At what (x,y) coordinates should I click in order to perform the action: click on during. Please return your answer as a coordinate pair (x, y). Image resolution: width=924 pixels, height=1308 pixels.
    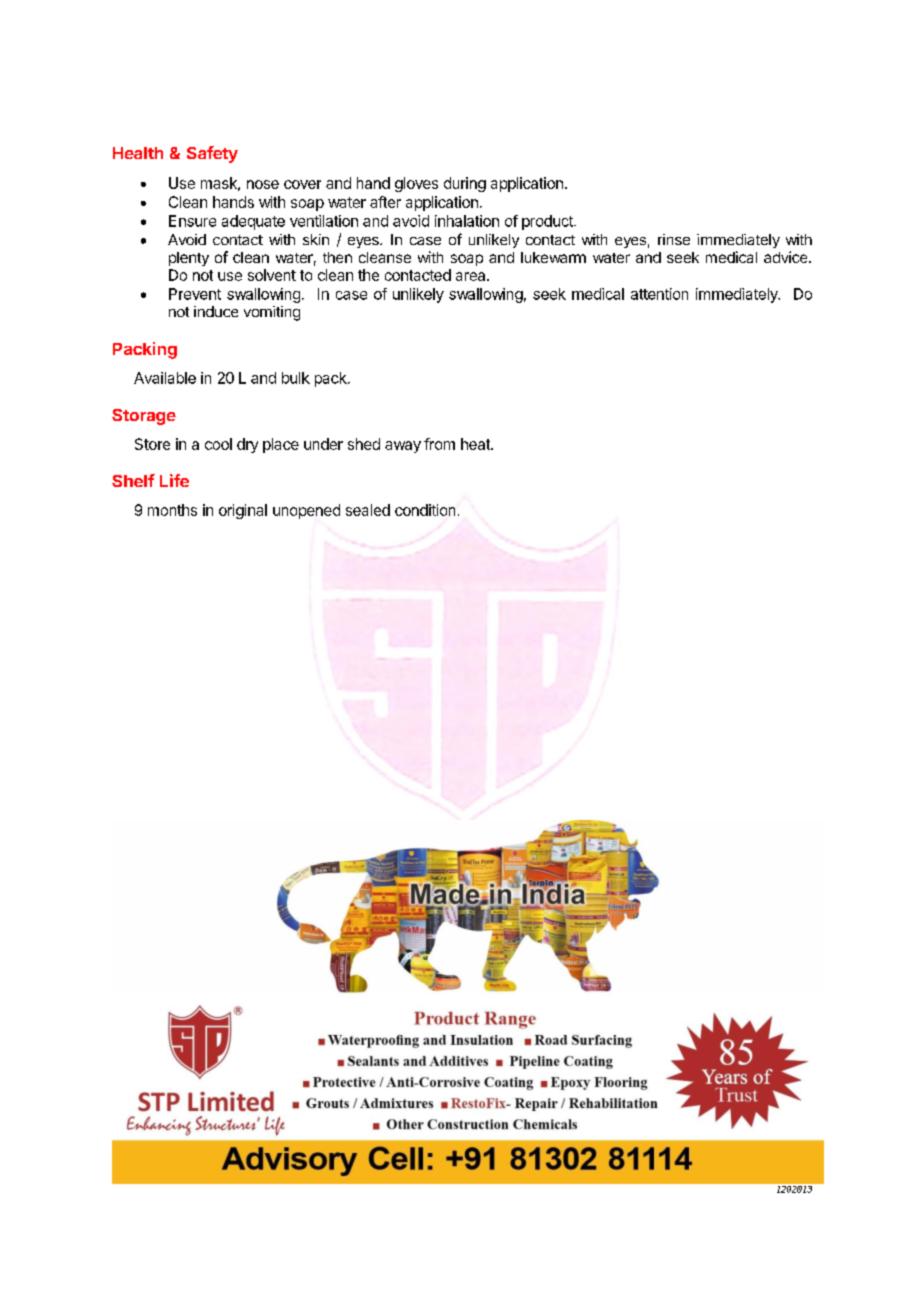
    Looking at the image, I should click on (465, 184).
